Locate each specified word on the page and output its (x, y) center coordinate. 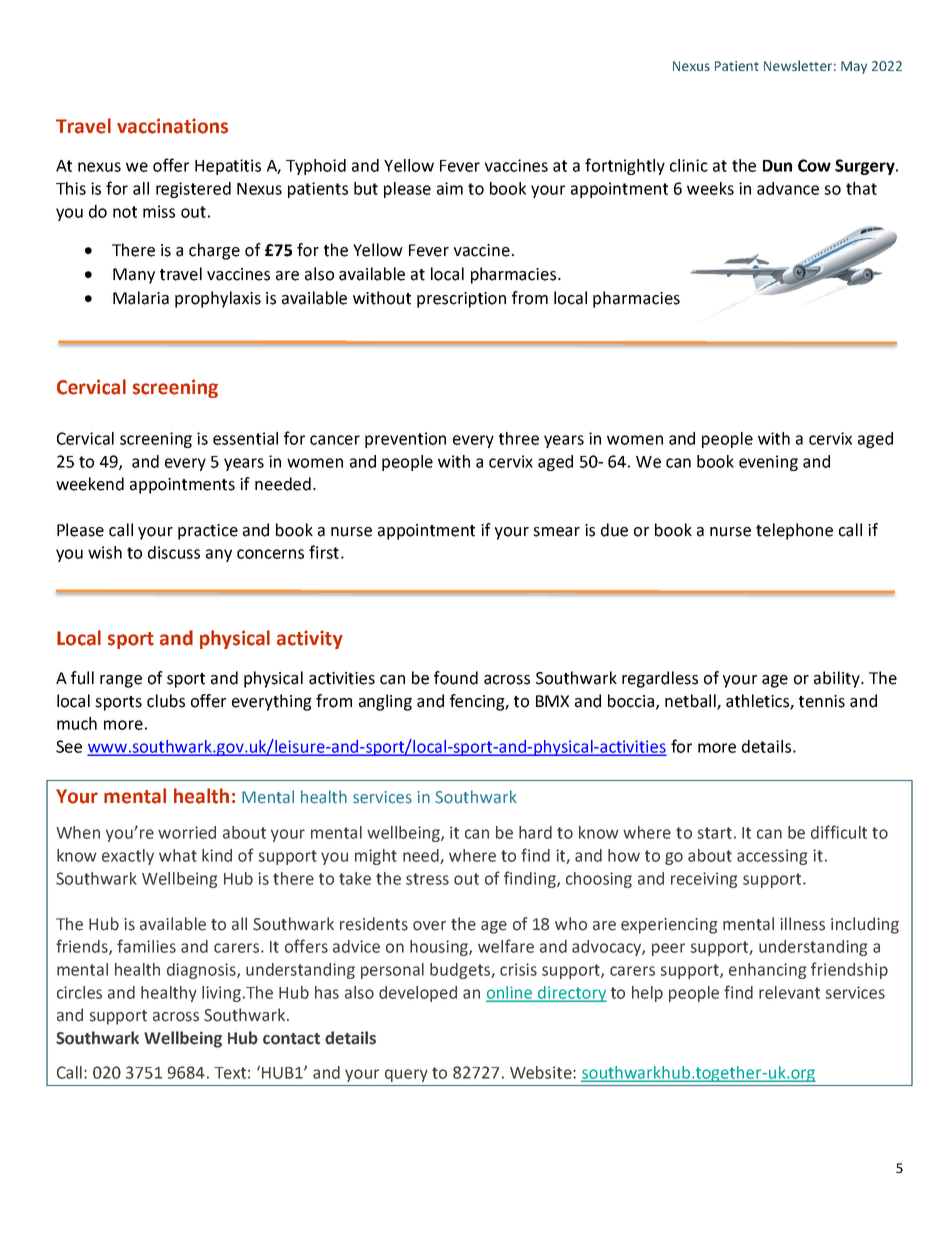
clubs (166, 701)
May (854, 67)
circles (79, 992)
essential (245, 438)
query (406, 1075)
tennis (822, 701)
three (519, 438)
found (456, 678)
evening (768, 463)
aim (450, 188)
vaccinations (172, 126)
